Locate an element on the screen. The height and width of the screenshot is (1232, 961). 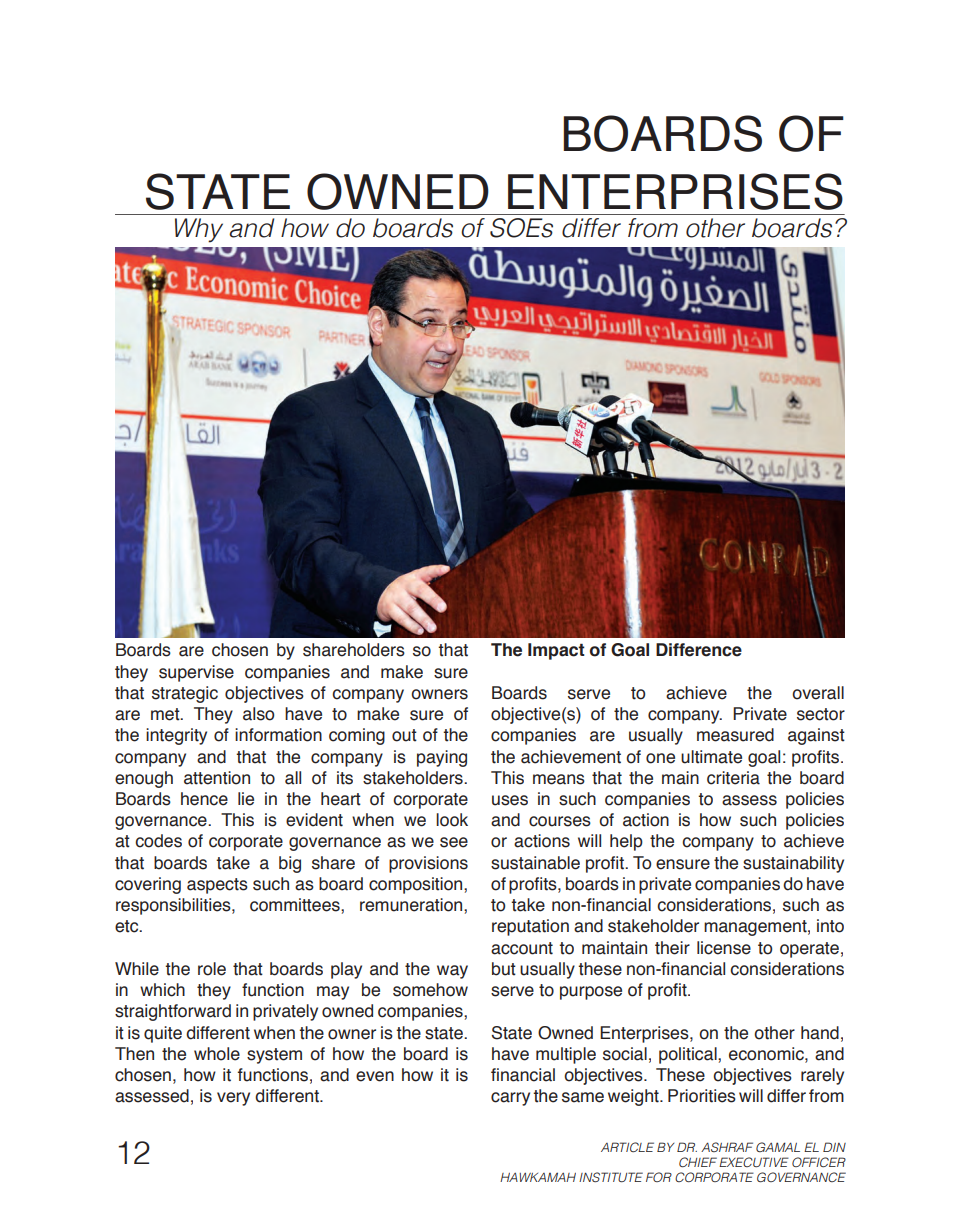
responsibilities is located at coordinates (174, 906).
